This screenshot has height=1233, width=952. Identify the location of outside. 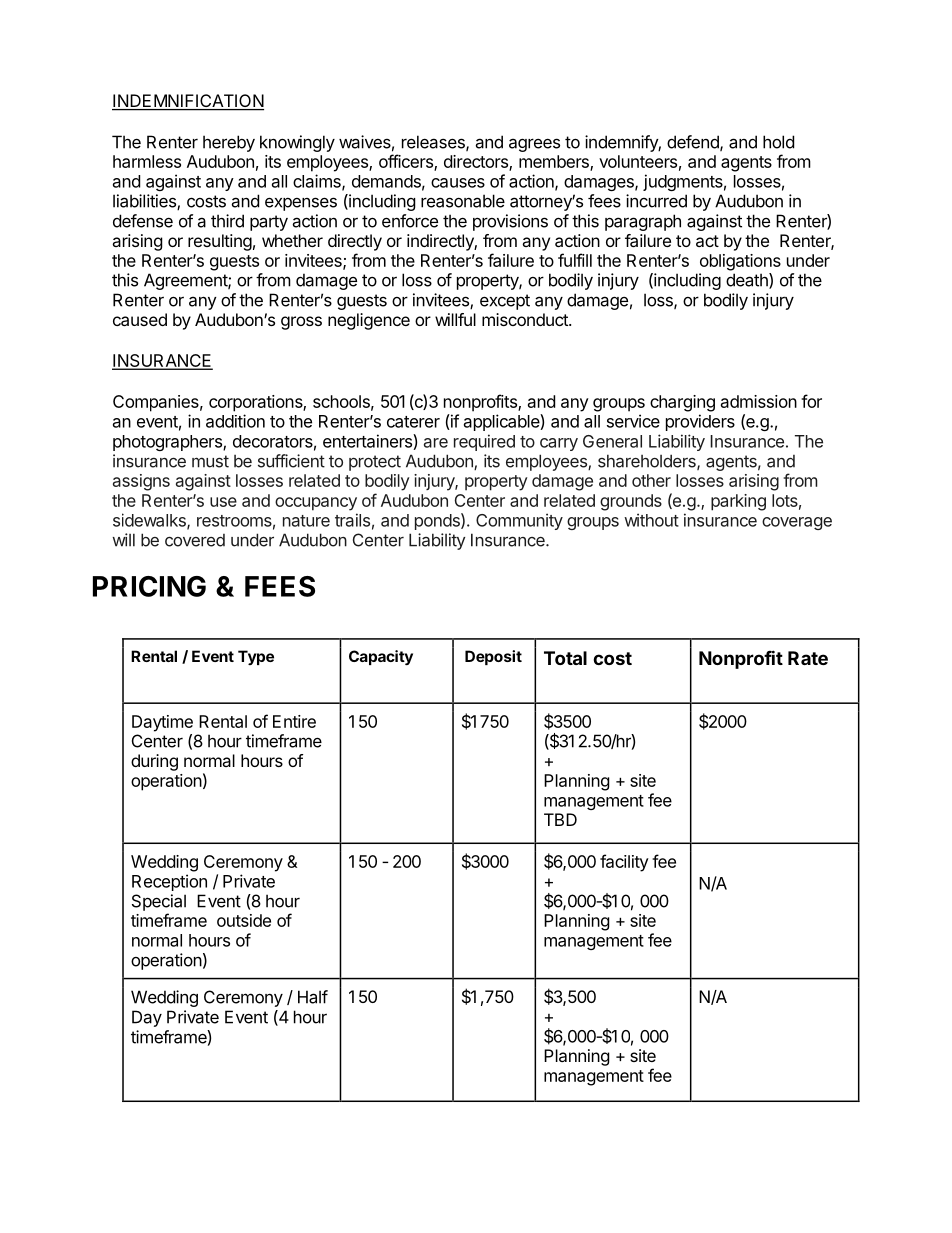
(244, 920).
